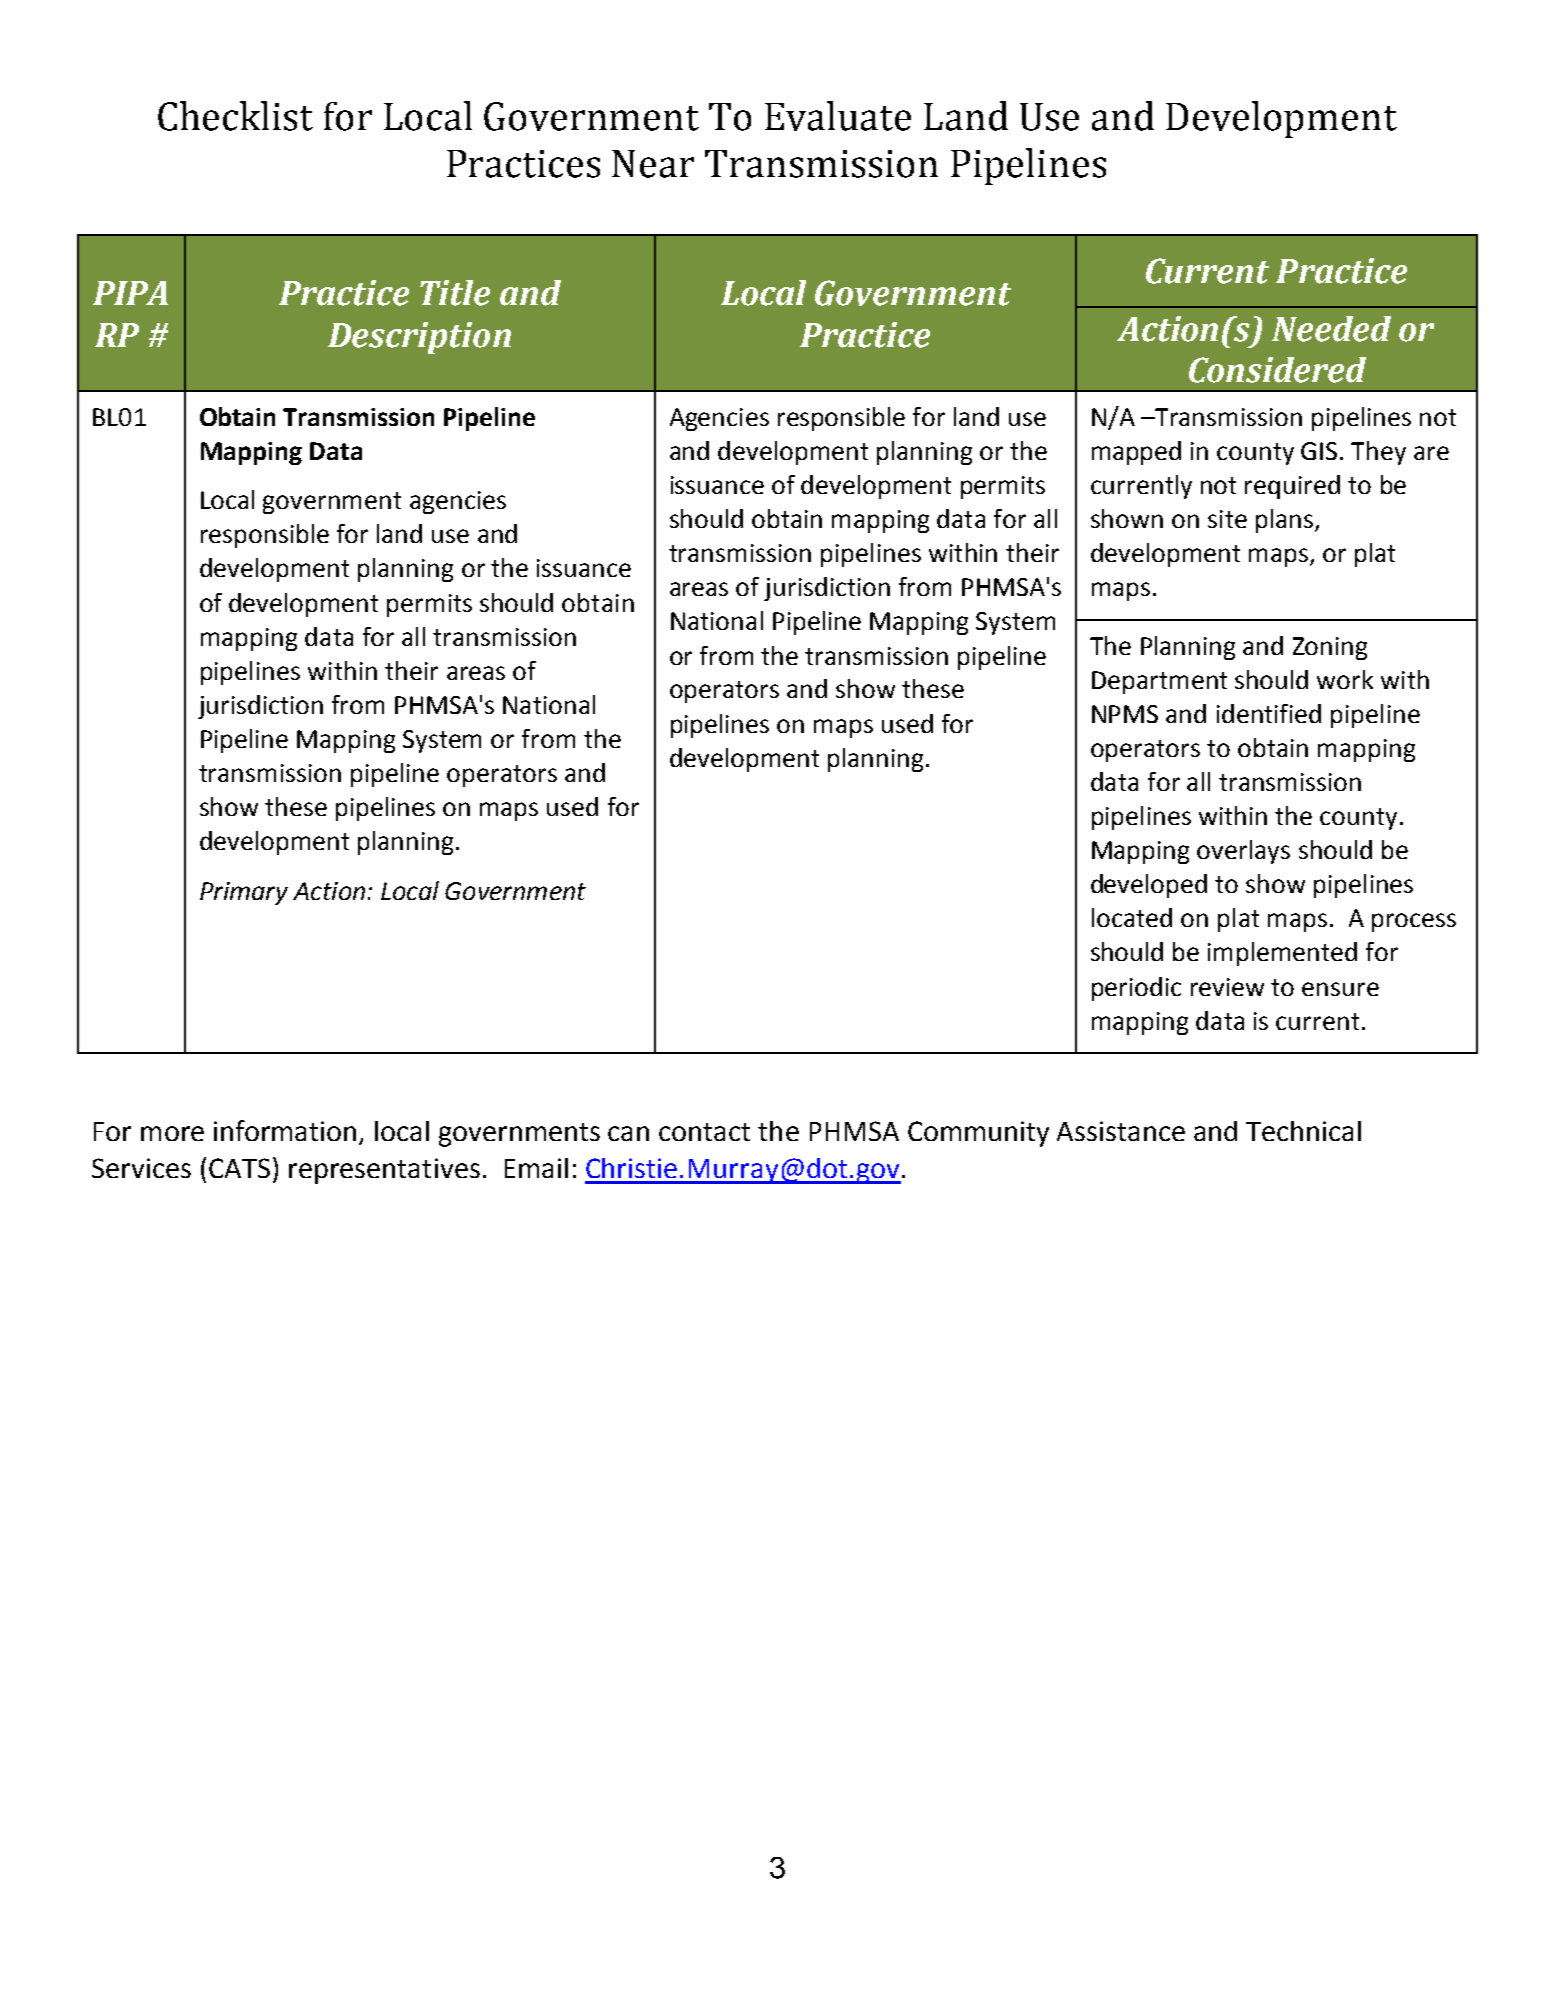 Image resolution: width=1554 pixels, height=2011 pixels. What do you see at coordinates (244, 893) in the image?
I see `Primary` at bounding box center [244, 893].
